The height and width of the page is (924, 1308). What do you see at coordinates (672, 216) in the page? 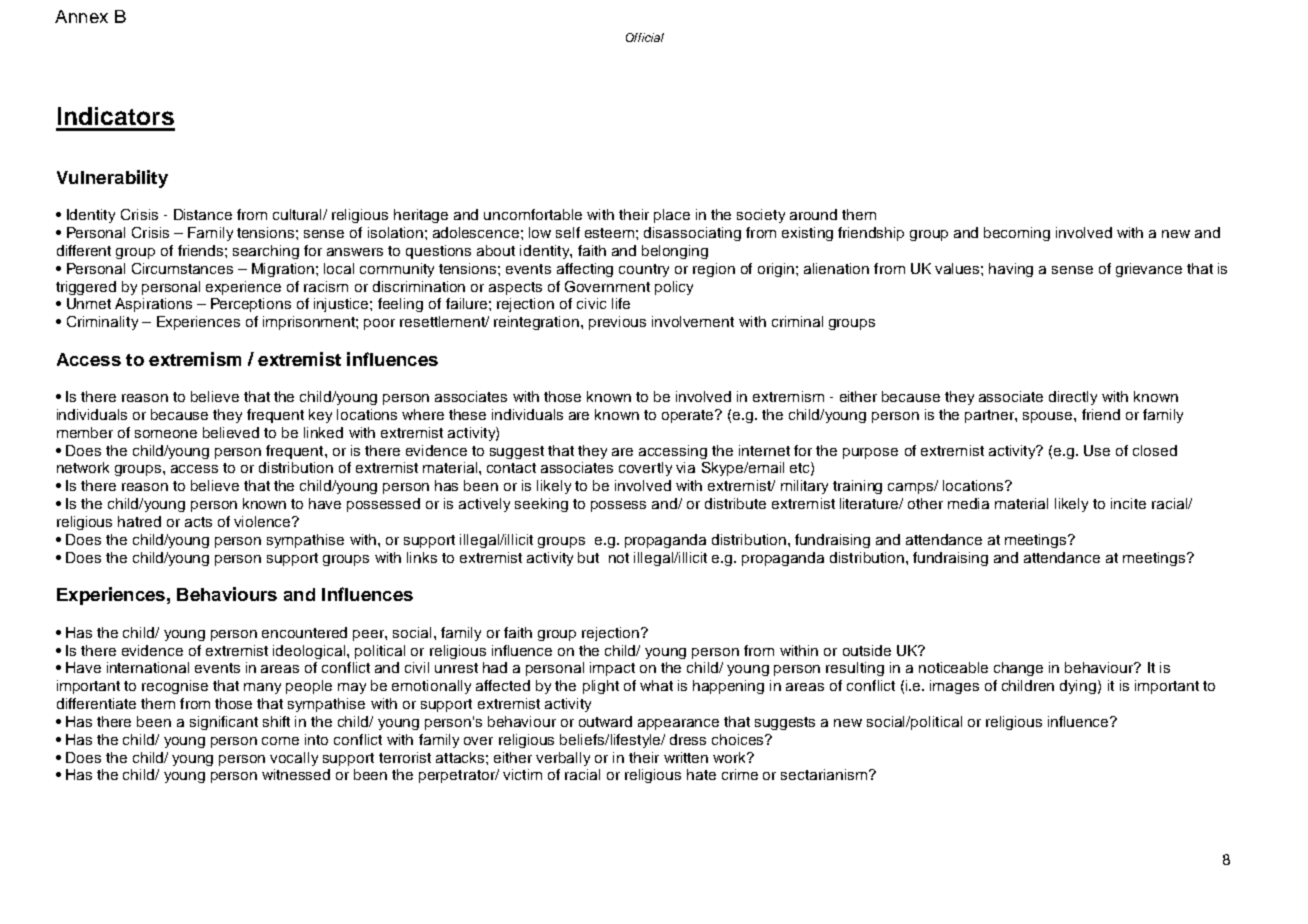
I see `place` at bounding box center [672, 216].
